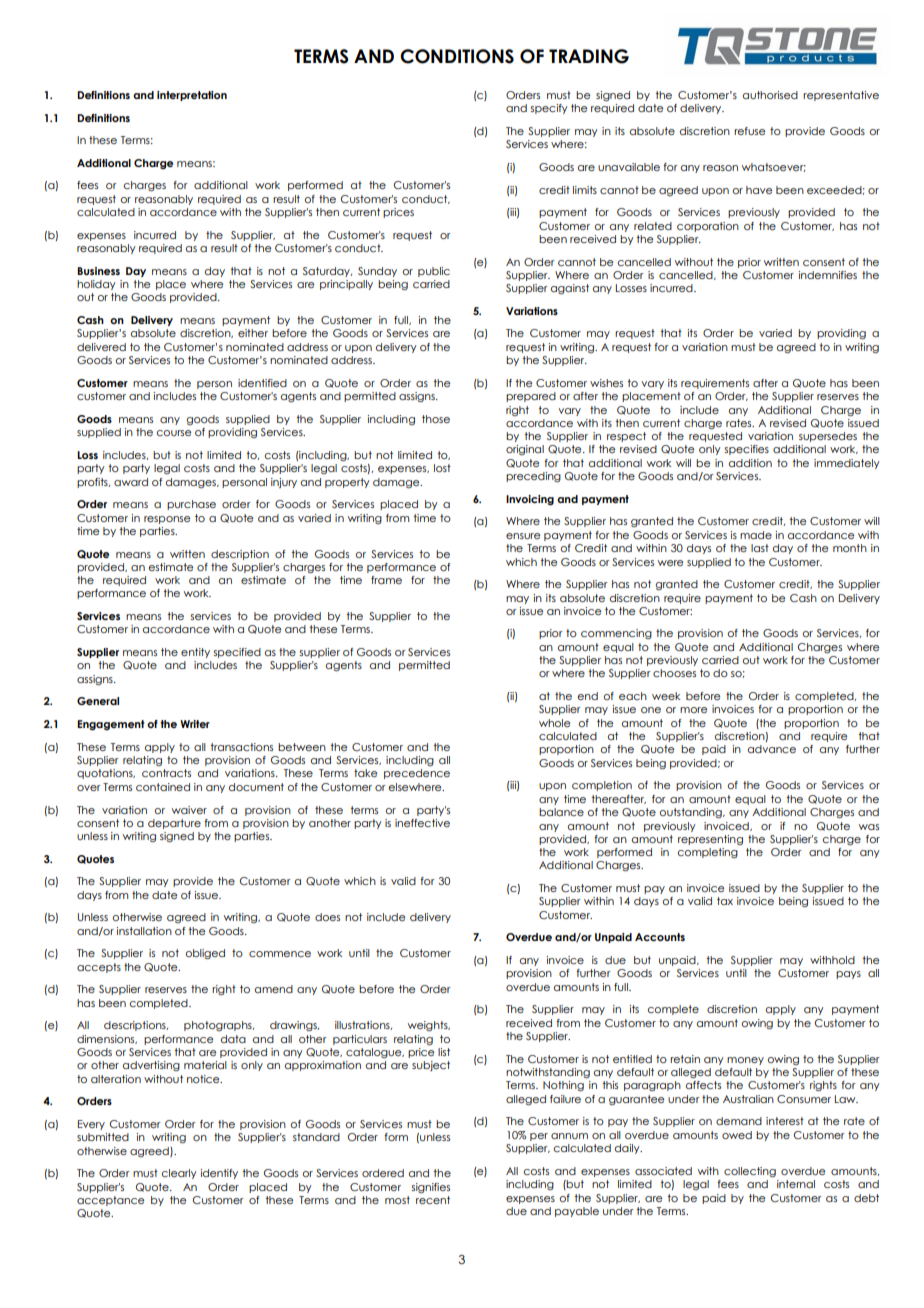 The height and width of the screenshot is (1308, 924). I want to click on interpretation, so click(192, 96).
